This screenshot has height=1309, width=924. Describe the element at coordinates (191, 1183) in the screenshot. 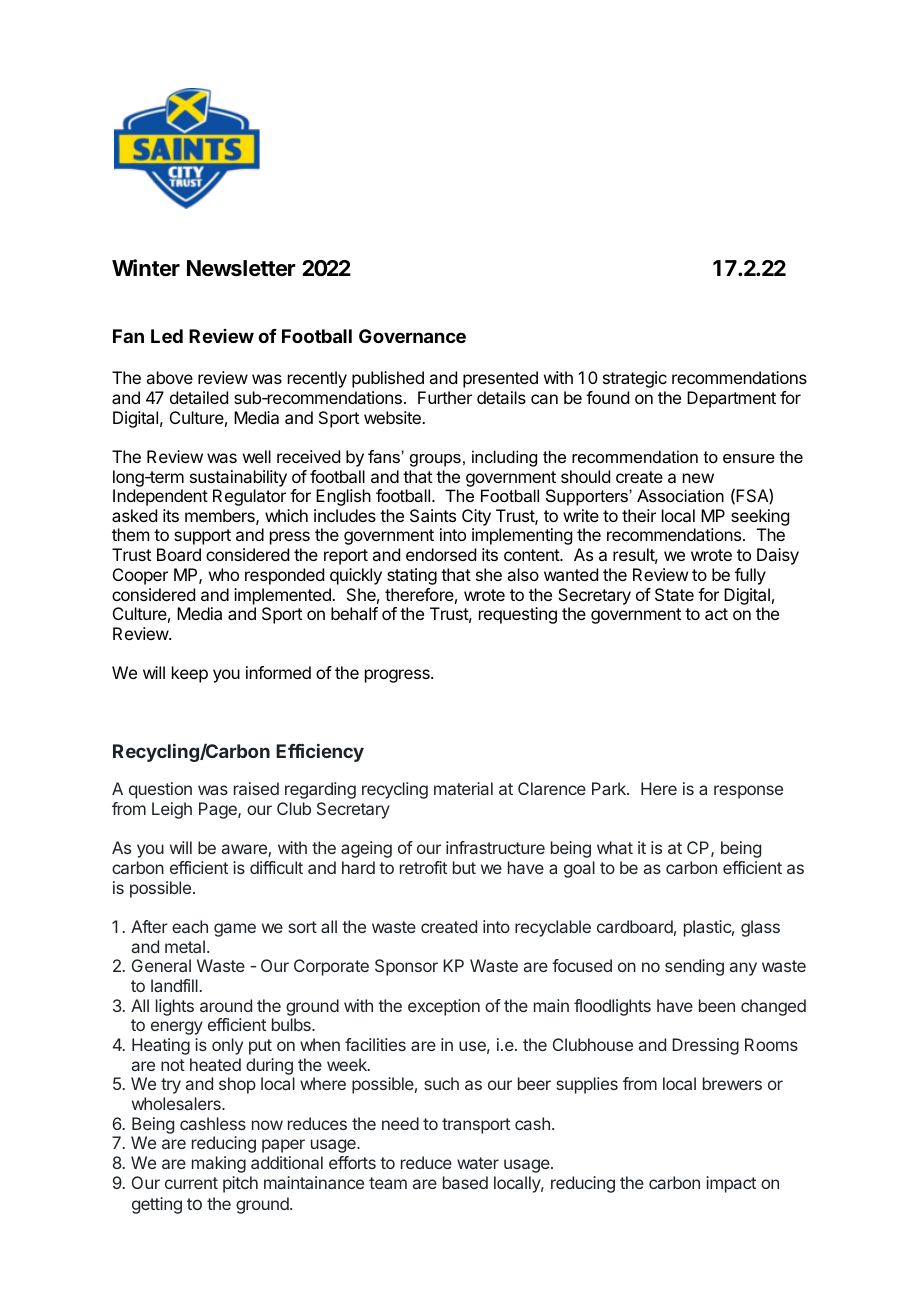

I see `current` at that location.
